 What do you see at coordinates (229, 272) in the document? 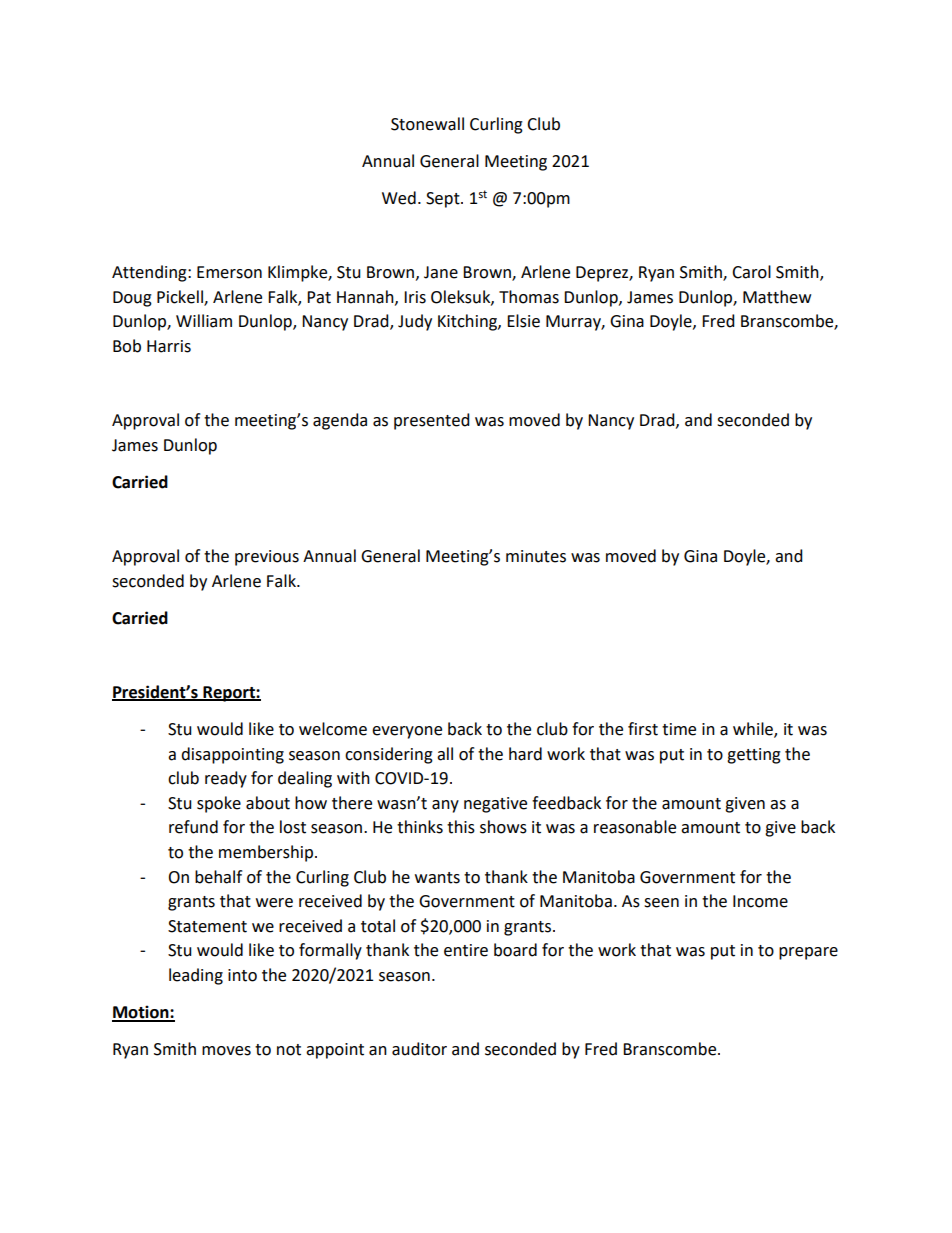
I see `Emerson` at bounding box center [229, 272].
